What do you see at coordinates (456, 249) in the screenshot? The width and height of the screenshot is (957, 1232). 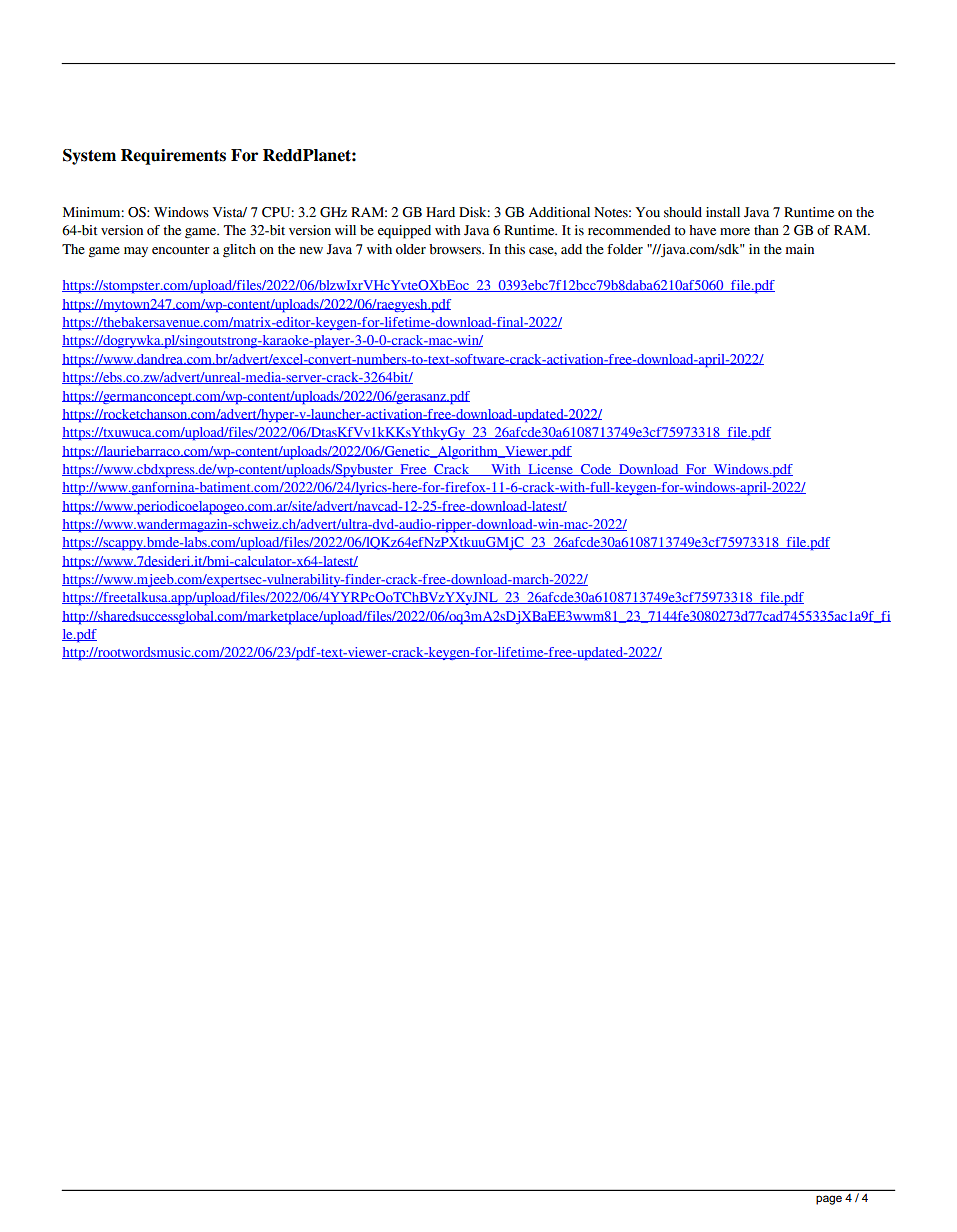 I see `browsers` at bounding box center [456, 249].
